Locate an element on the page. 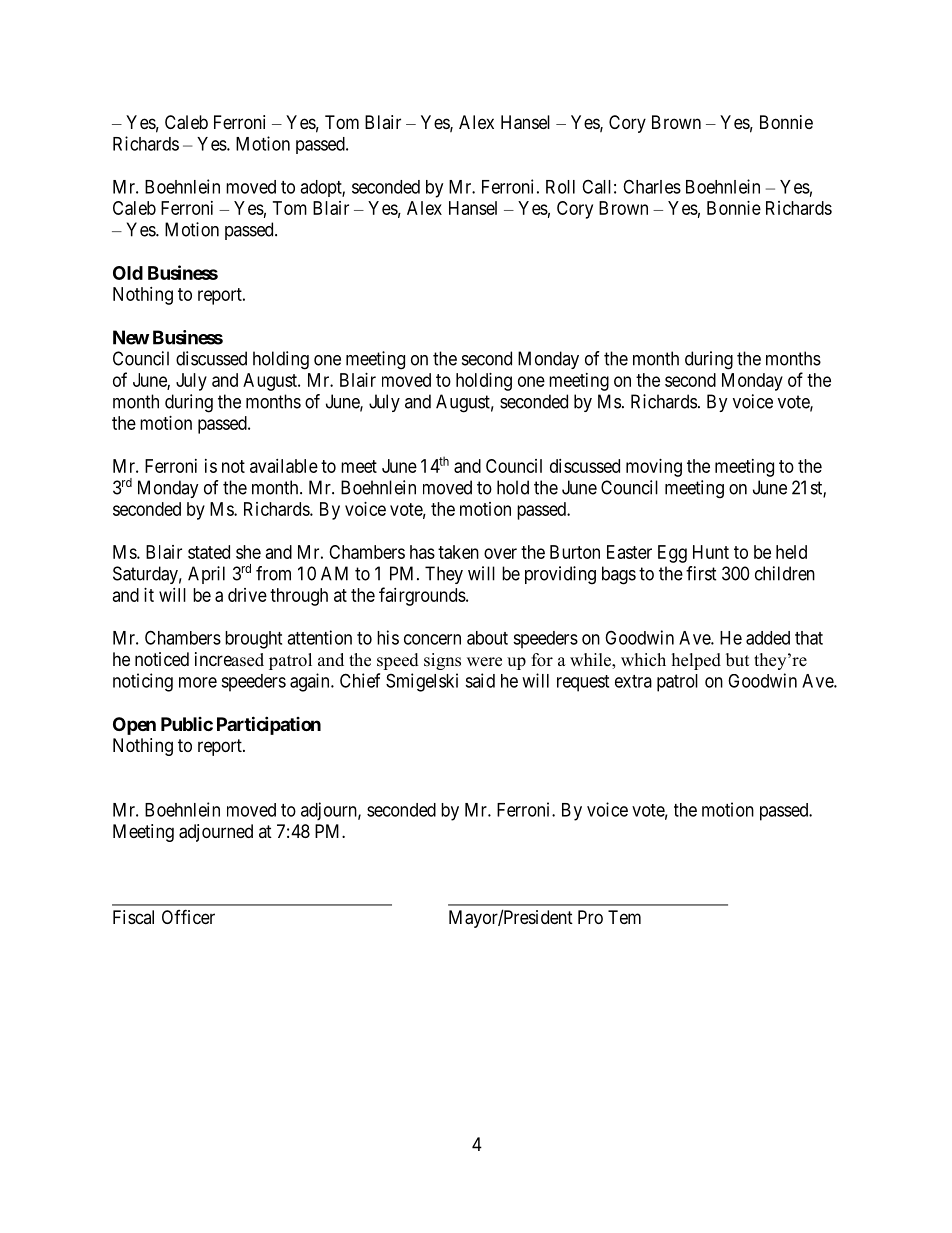 This document has height=1233, width=952. Charles is located at coordinates (652, 186).
